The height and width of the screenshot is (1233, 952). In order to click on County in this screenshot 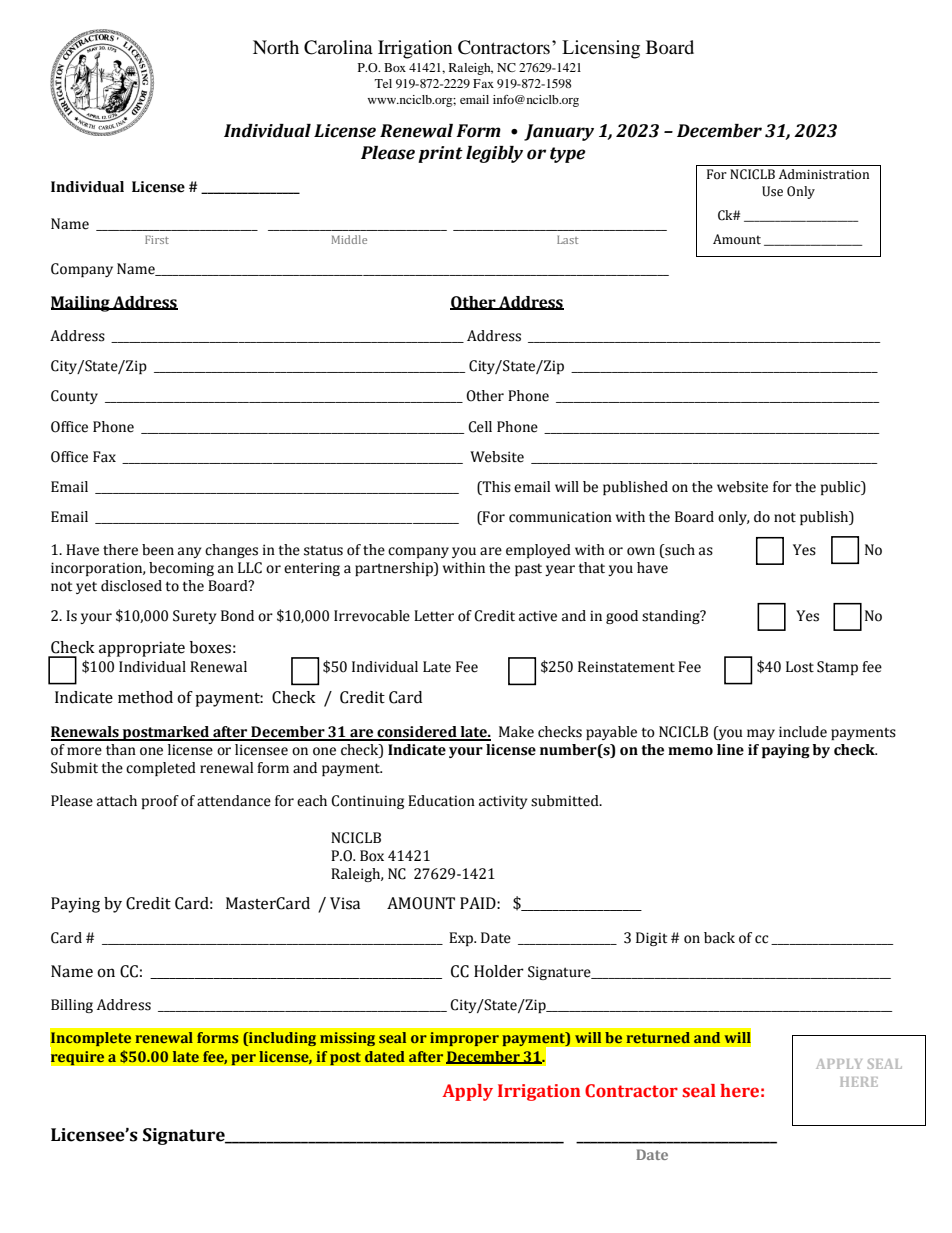, I will do `click(74, 397)`.
